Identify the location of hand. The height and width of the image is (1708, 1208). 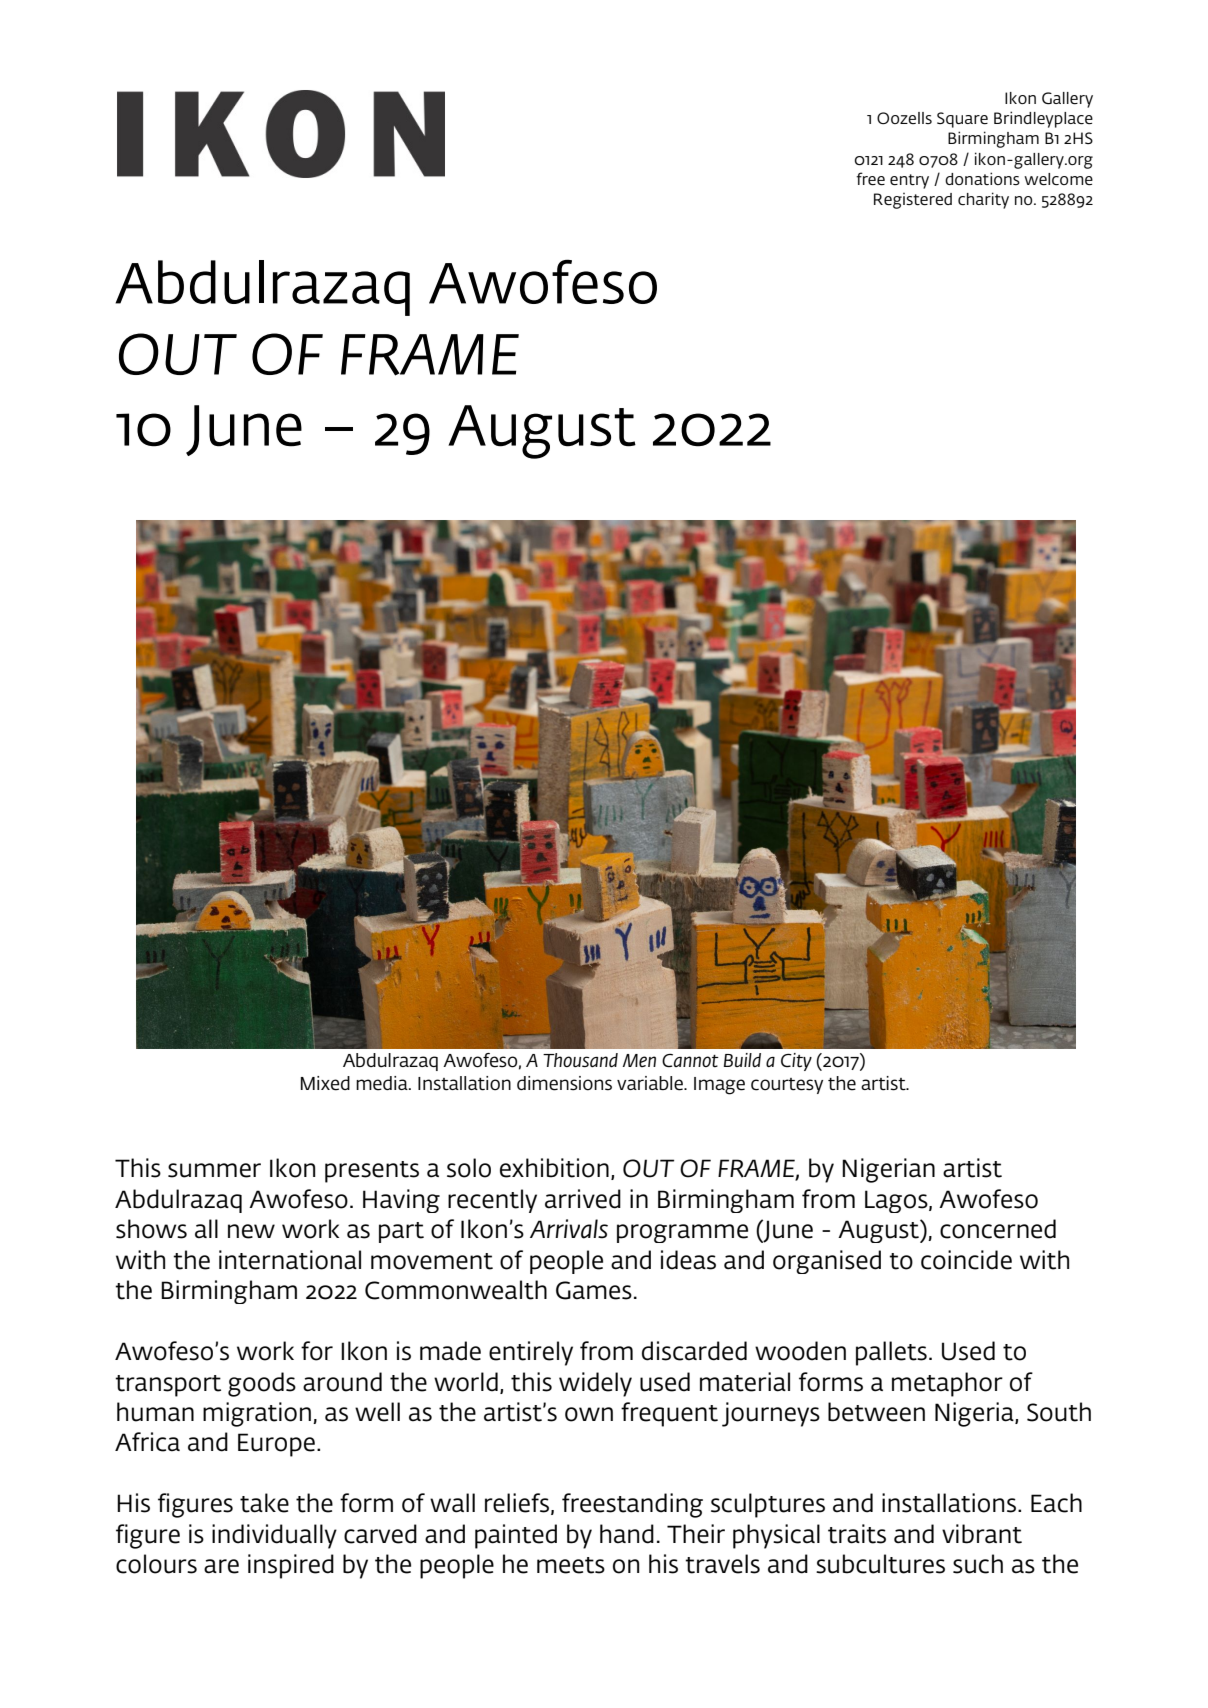
(627, 1534).
